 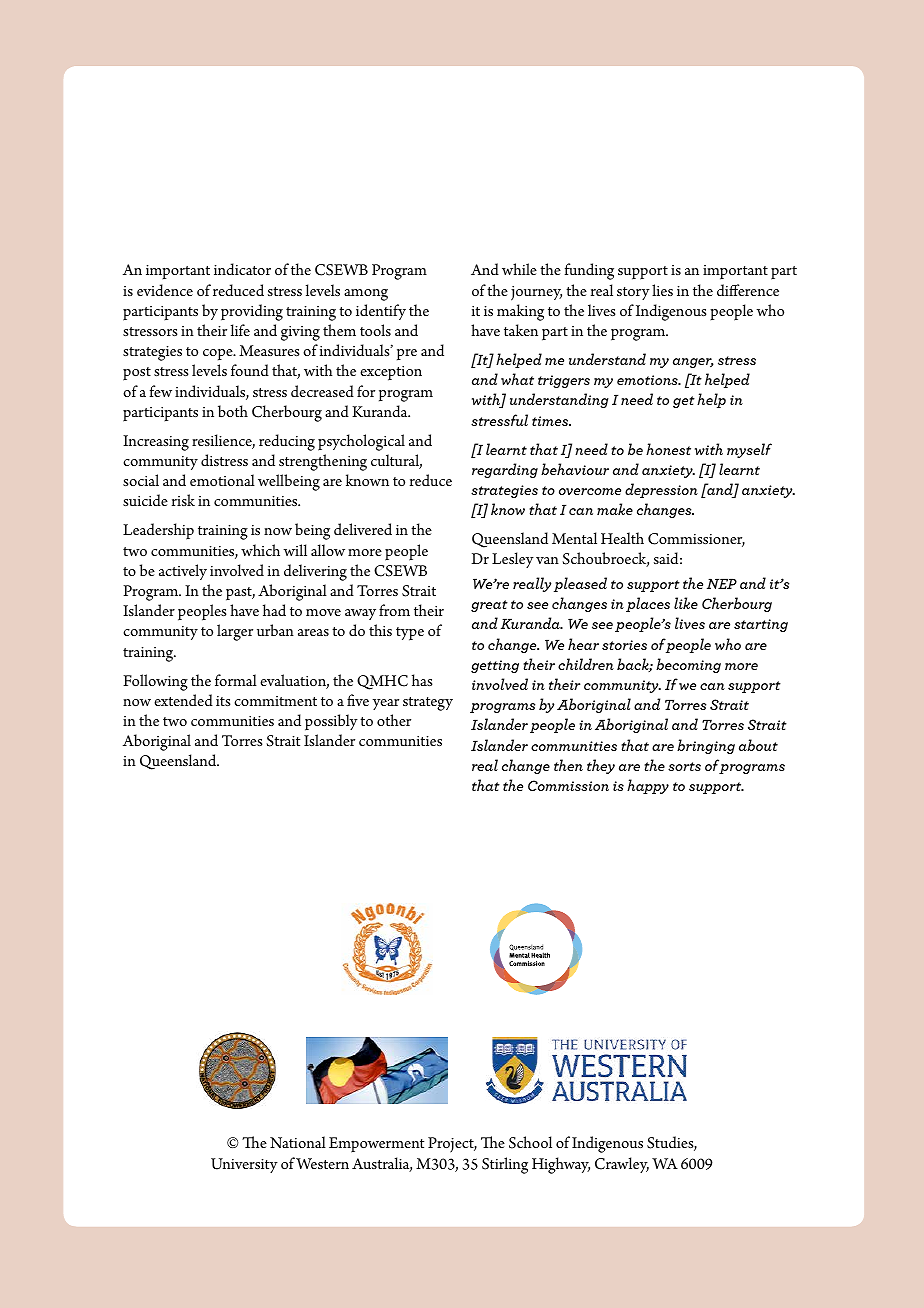 I want to click on regarding, so click(x=505, y=470).
